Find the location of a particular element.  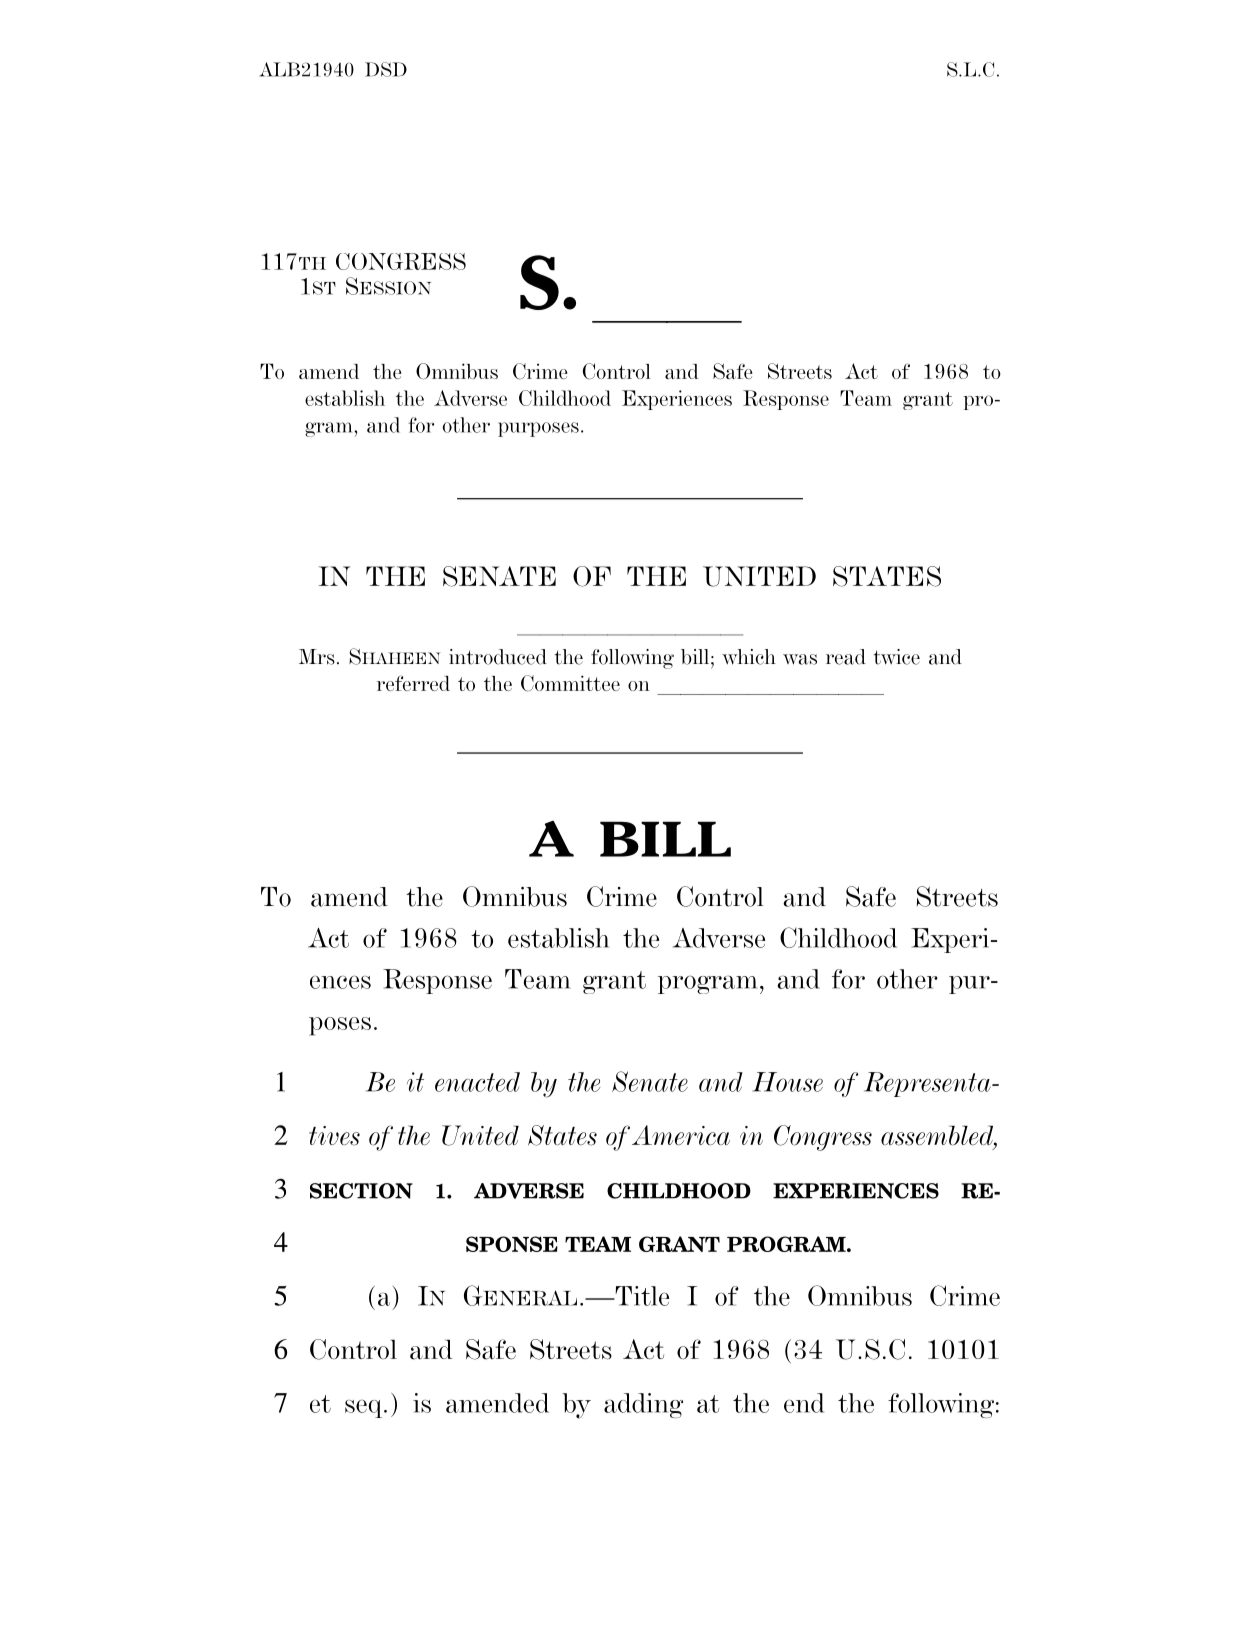

adding is located at coordinates (643, 1405).
